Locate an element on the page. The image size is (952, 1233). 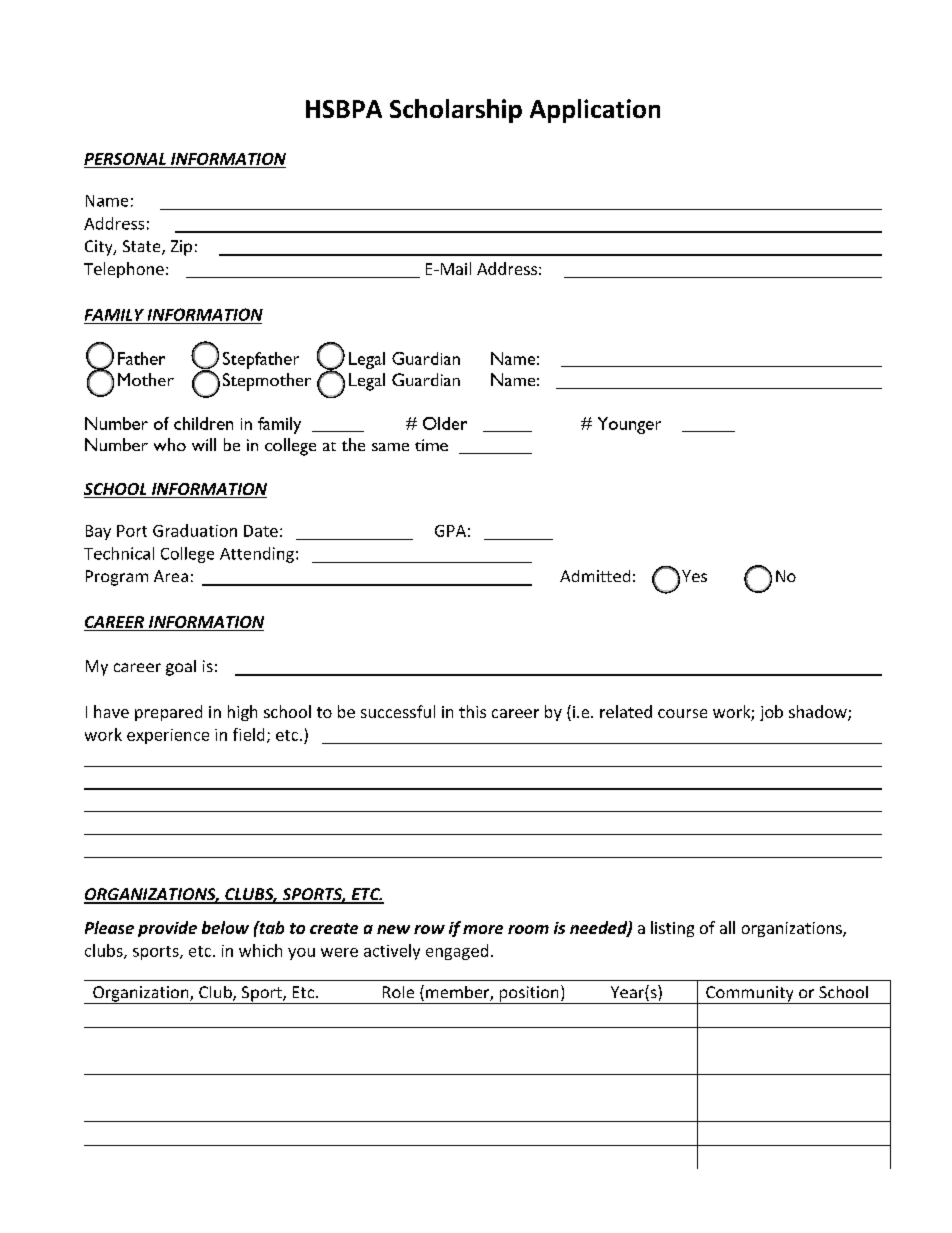
experience is located at coordinates (168, 736).
